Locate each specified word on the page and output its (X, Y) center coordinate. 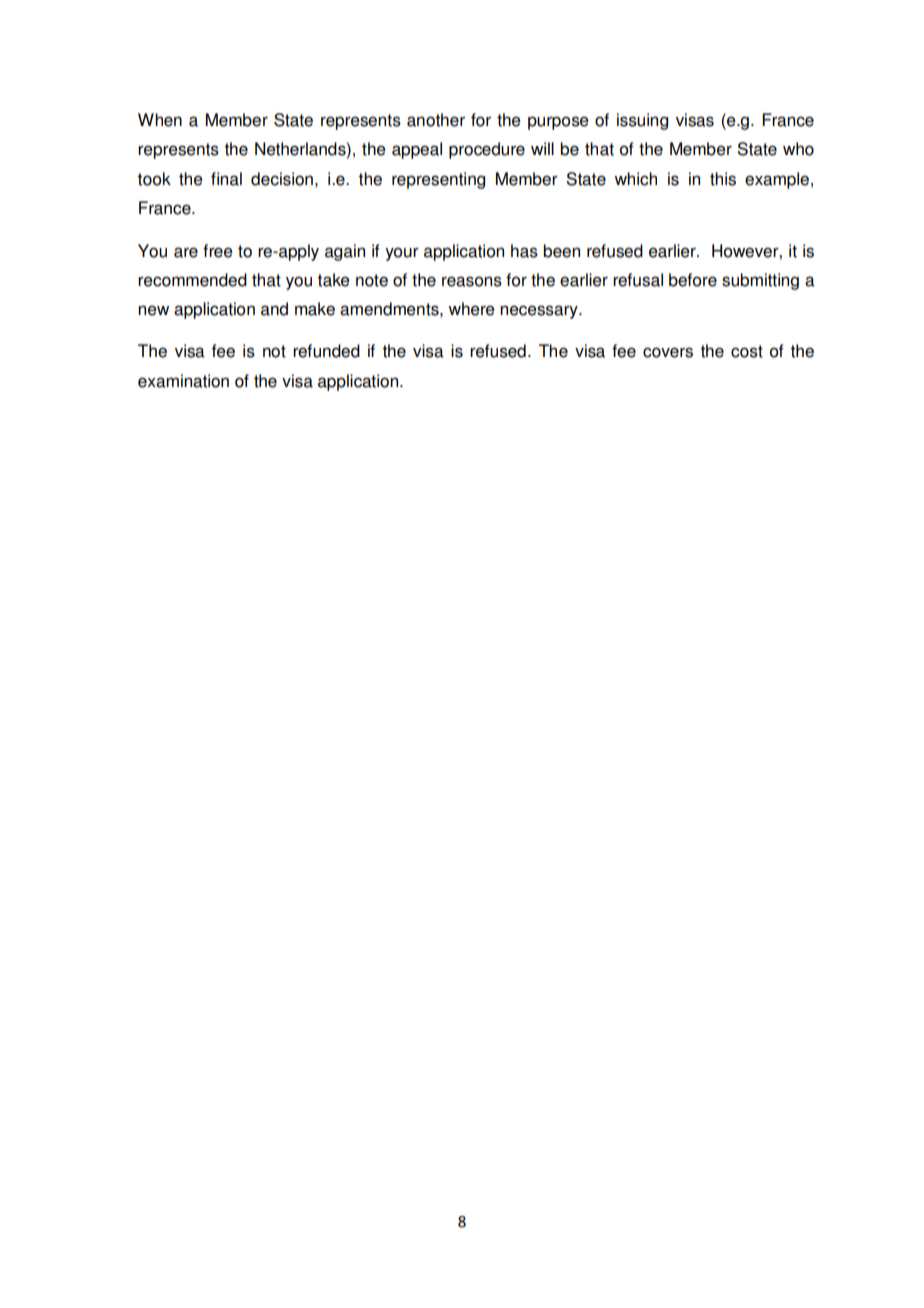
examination (183, 381)
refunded (326, 351)
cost (747, 351)
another (436, 120)
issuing (642, 121)
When (160, 120)
